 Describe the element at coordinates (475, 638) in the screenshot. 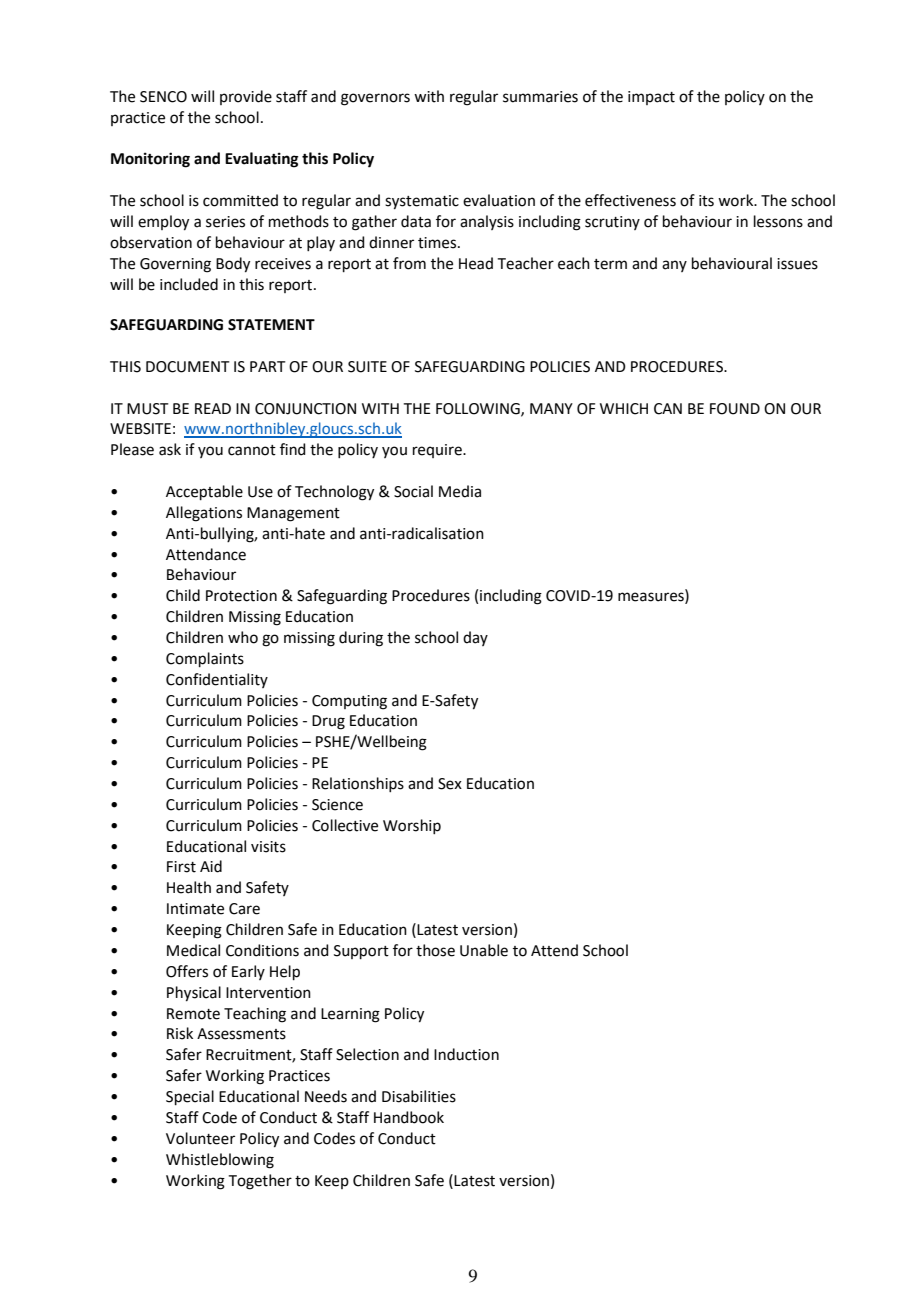

I see `day` at that location.
